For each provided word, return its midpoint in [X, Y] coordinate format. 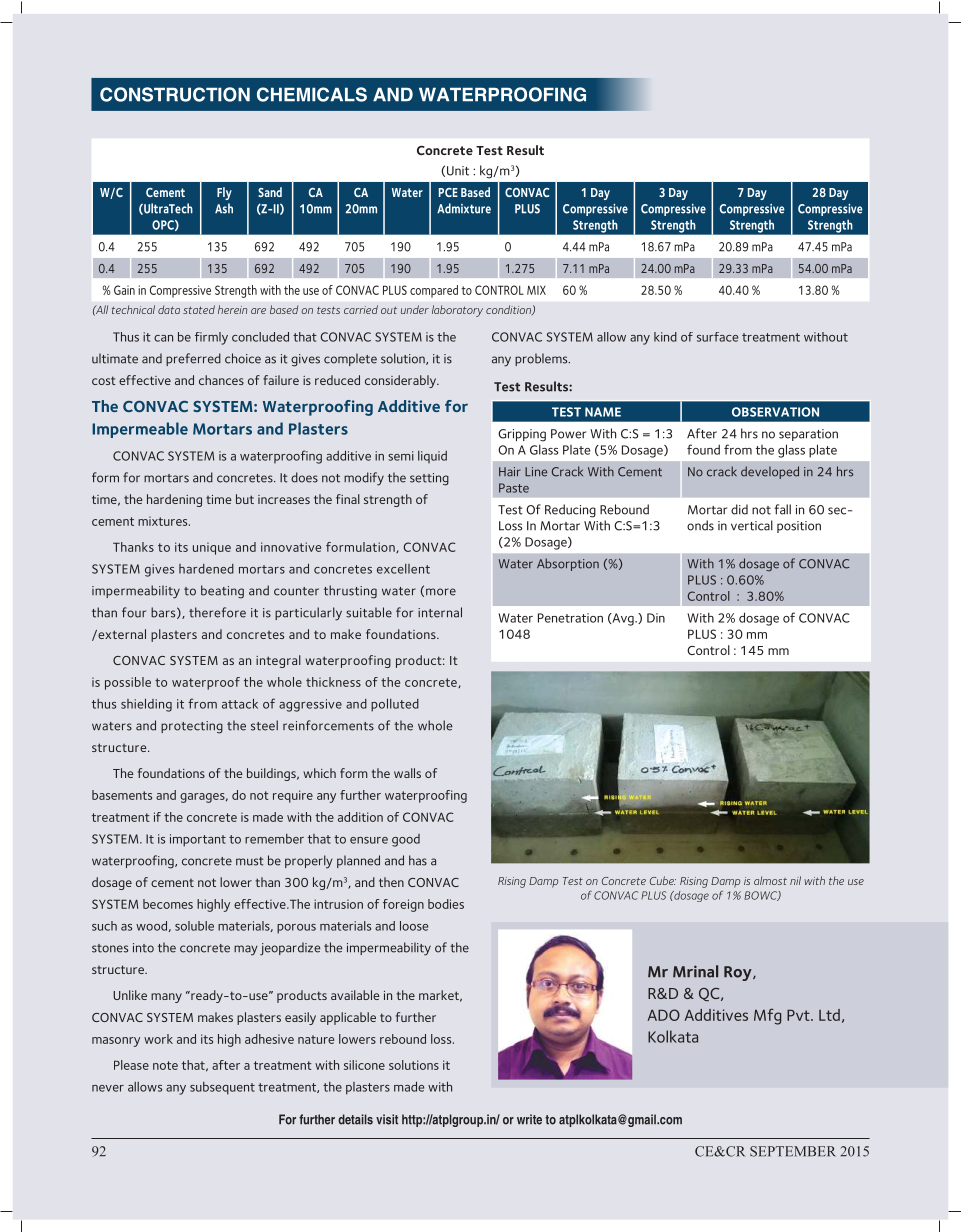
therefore [217, 612]
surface [717, 337]
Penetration [570, 618]
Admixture [464, 208]
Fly [224, 193]
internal [440, 612]
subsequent [222, 1088]
